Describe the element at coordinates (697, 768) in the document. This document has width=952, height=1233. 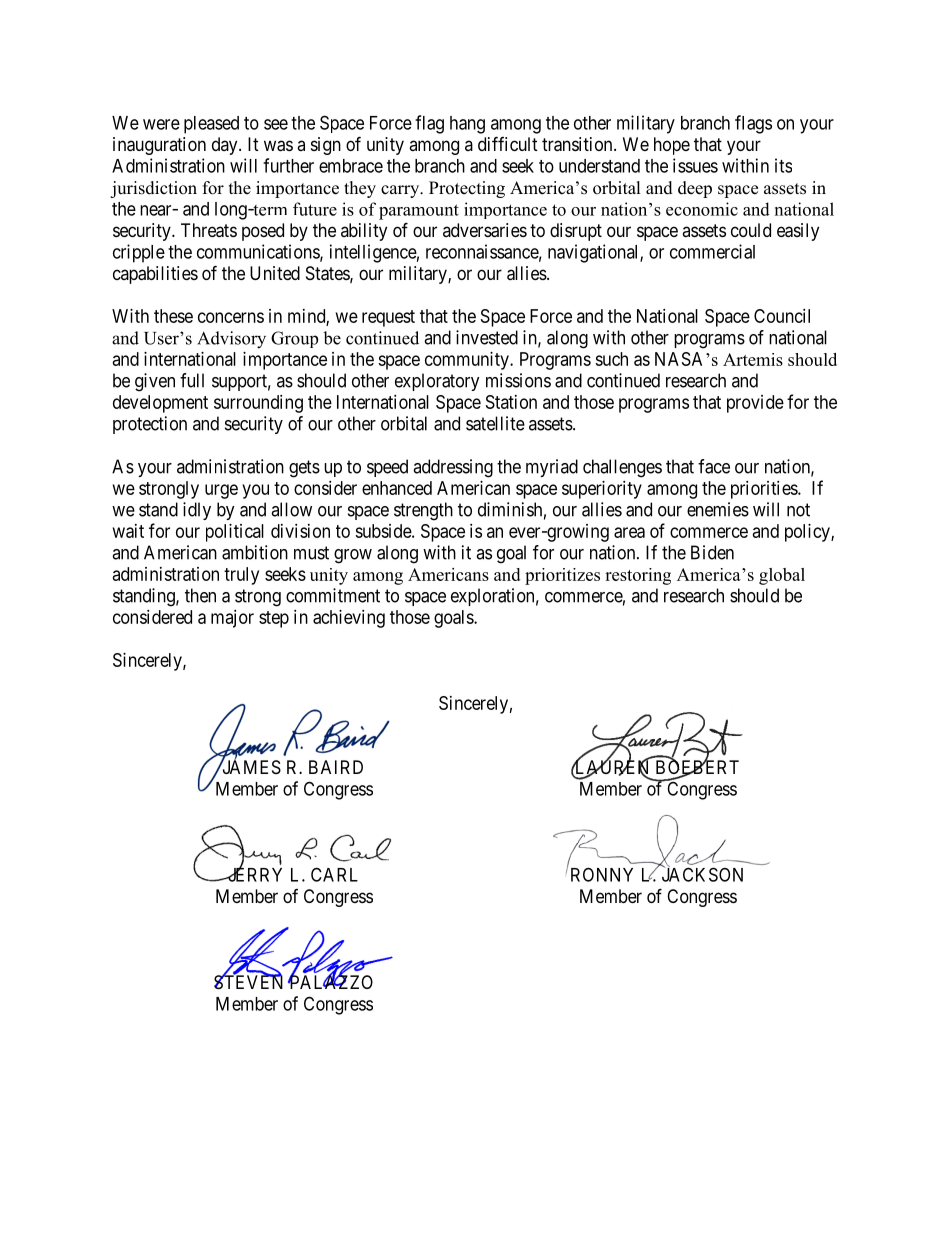
I see `BOEBERT` at that location.
